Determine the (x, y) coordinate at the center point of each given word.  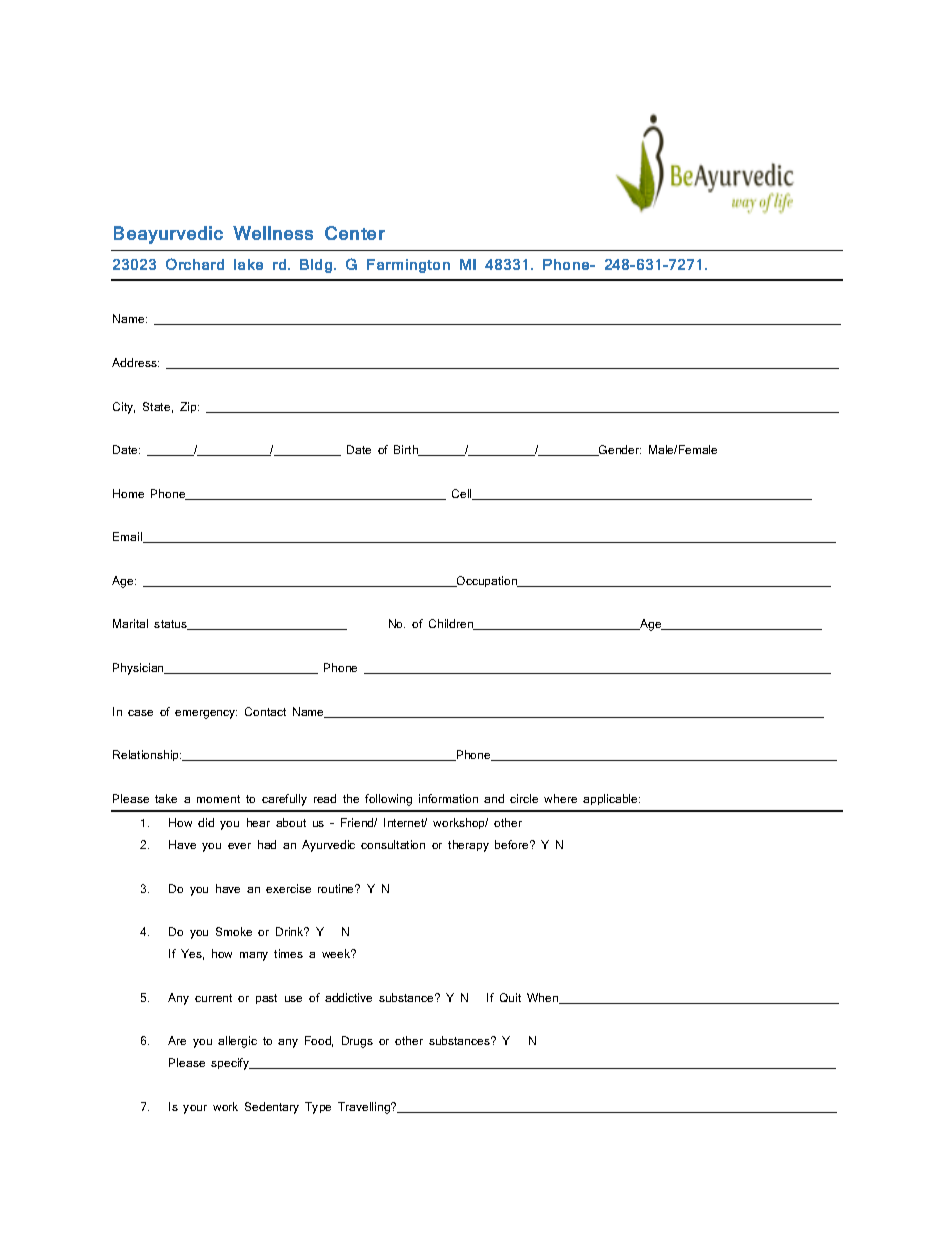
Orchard (195, 264)
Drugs (357, 1042)
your (195, 1109)
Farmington (408, 266)
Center (355, 233)
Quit (510, 997)
